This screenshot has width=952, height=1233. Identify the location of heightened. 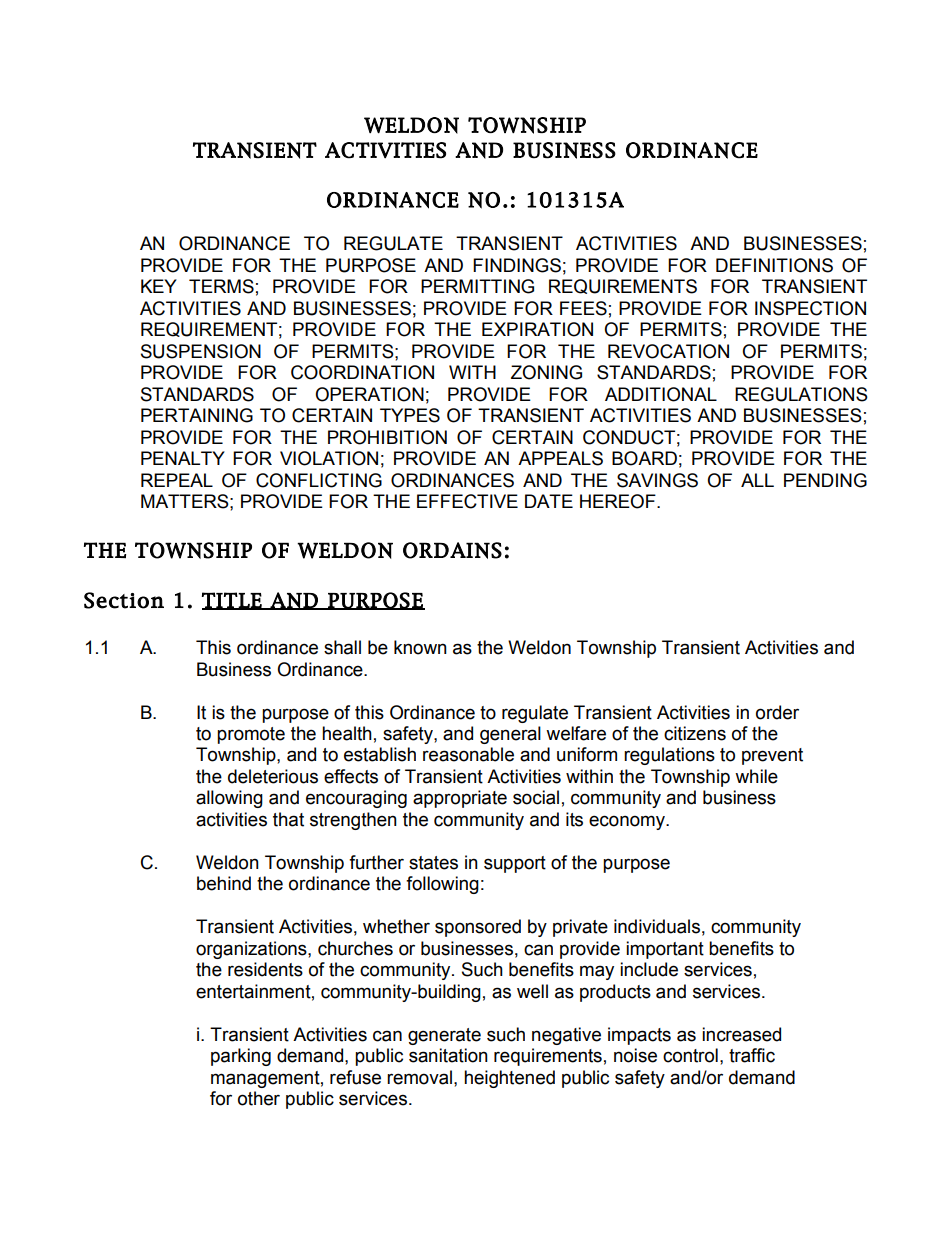
(509, 1079).
